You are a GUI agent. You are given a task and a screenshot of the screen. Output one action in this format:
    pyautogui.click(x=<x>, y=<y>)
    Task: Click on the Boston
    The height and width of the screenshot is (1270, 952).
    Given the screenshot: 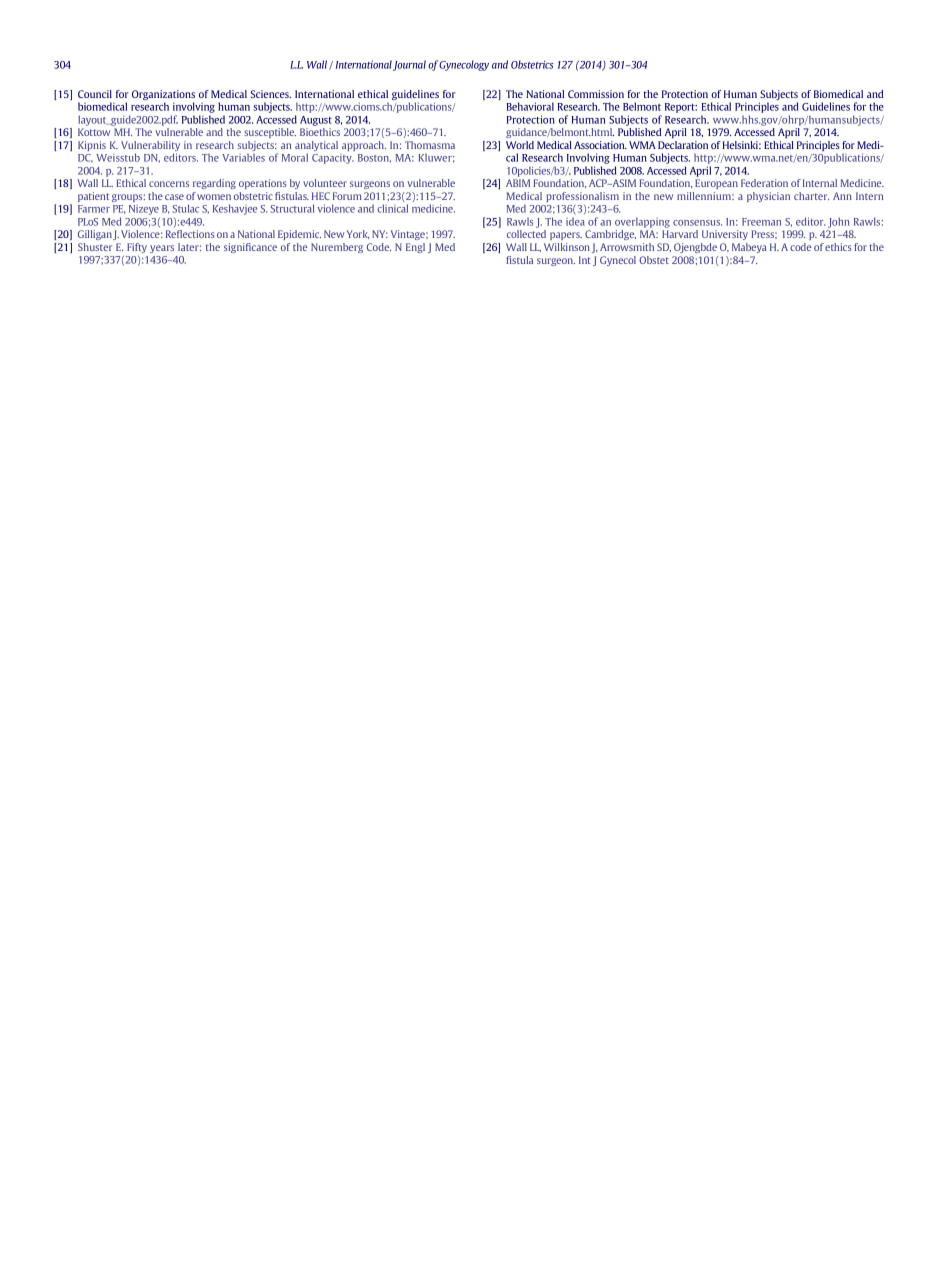 What is the action you would take?
    pyautogui.click(x=374, y=158)
